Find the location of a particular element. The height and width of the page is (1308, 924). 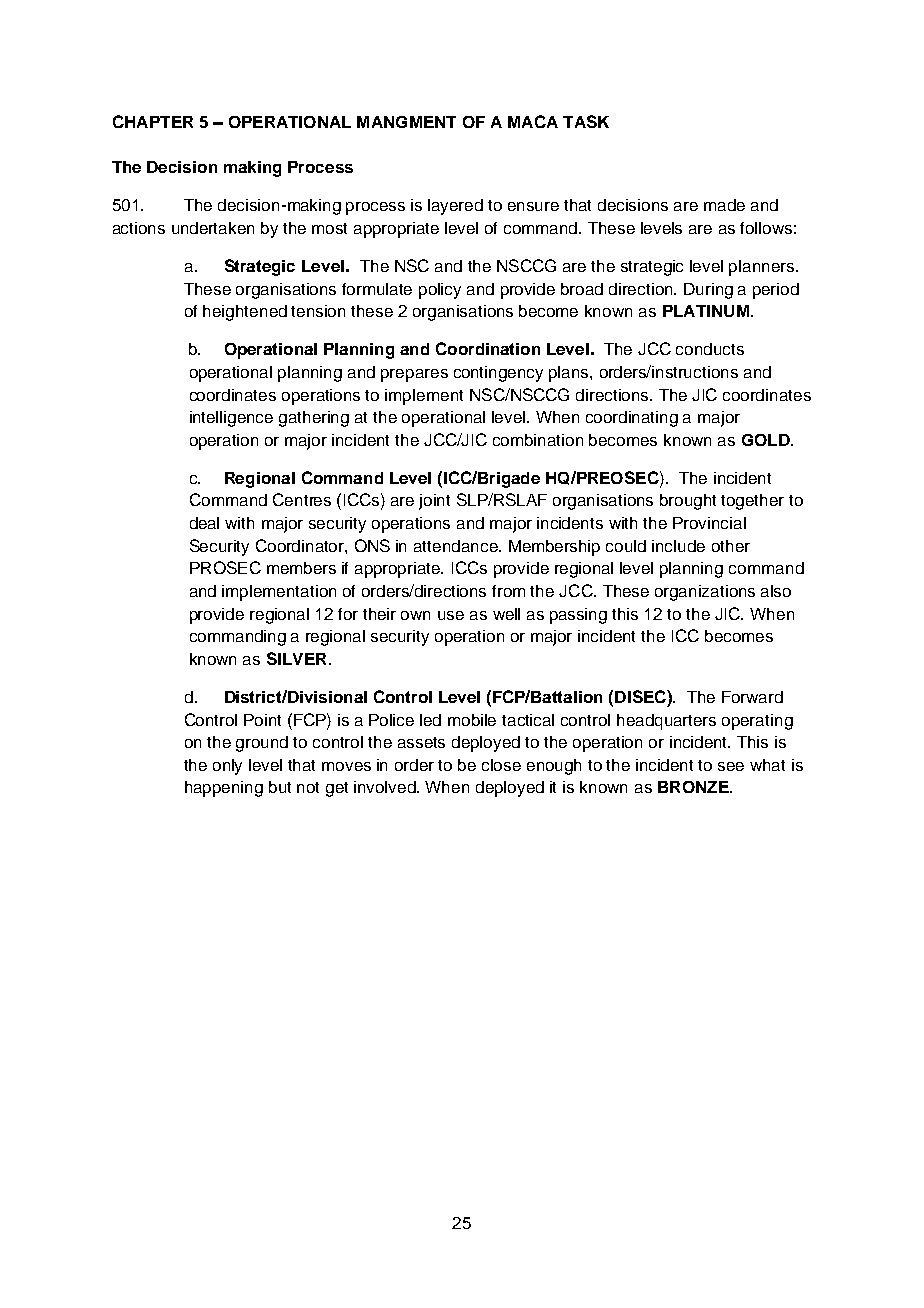

organizations is located at coordinates (705, 593).
